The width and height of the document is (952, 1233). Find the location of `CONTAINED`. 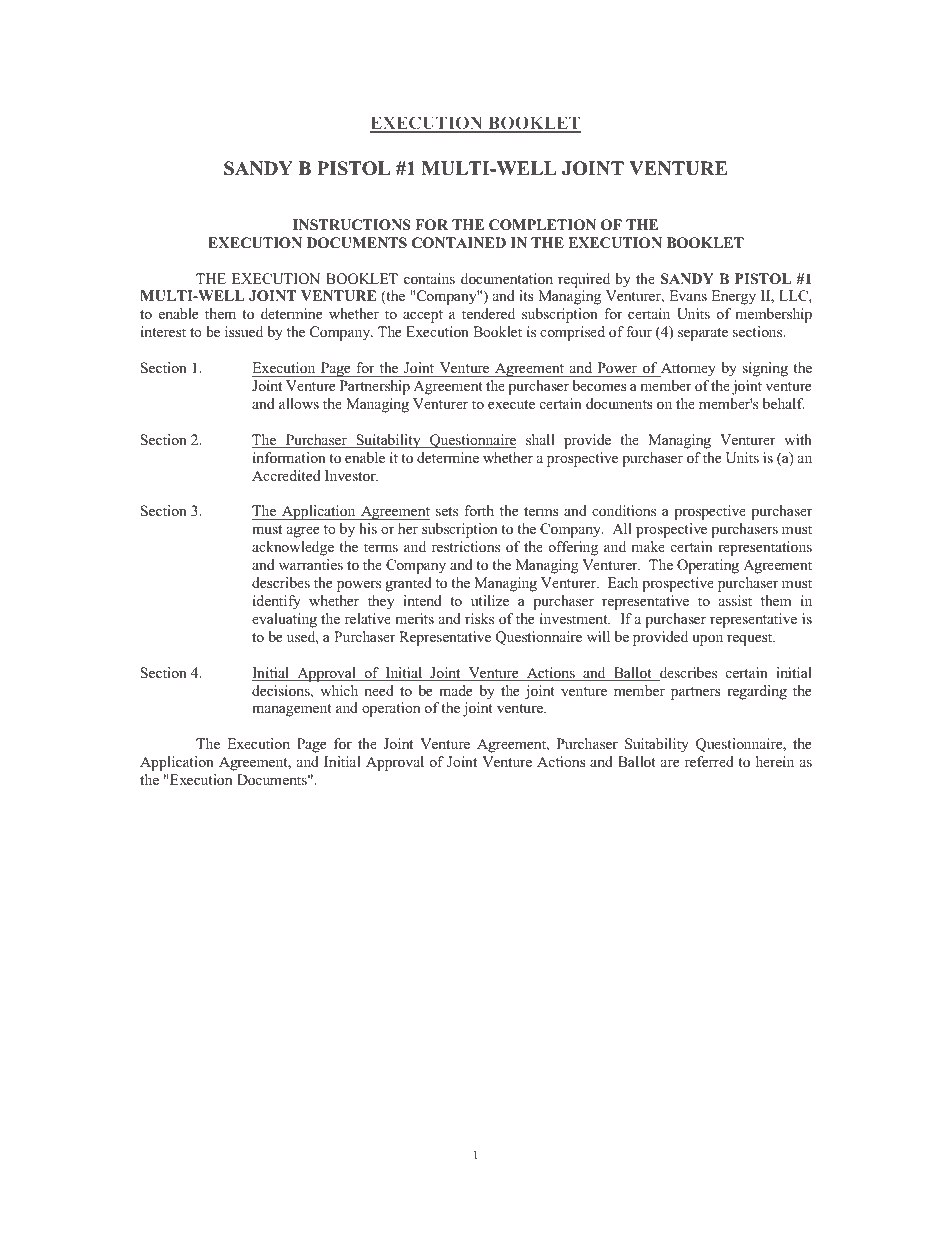

CONTAINED is located at coordinates (459, 243).
